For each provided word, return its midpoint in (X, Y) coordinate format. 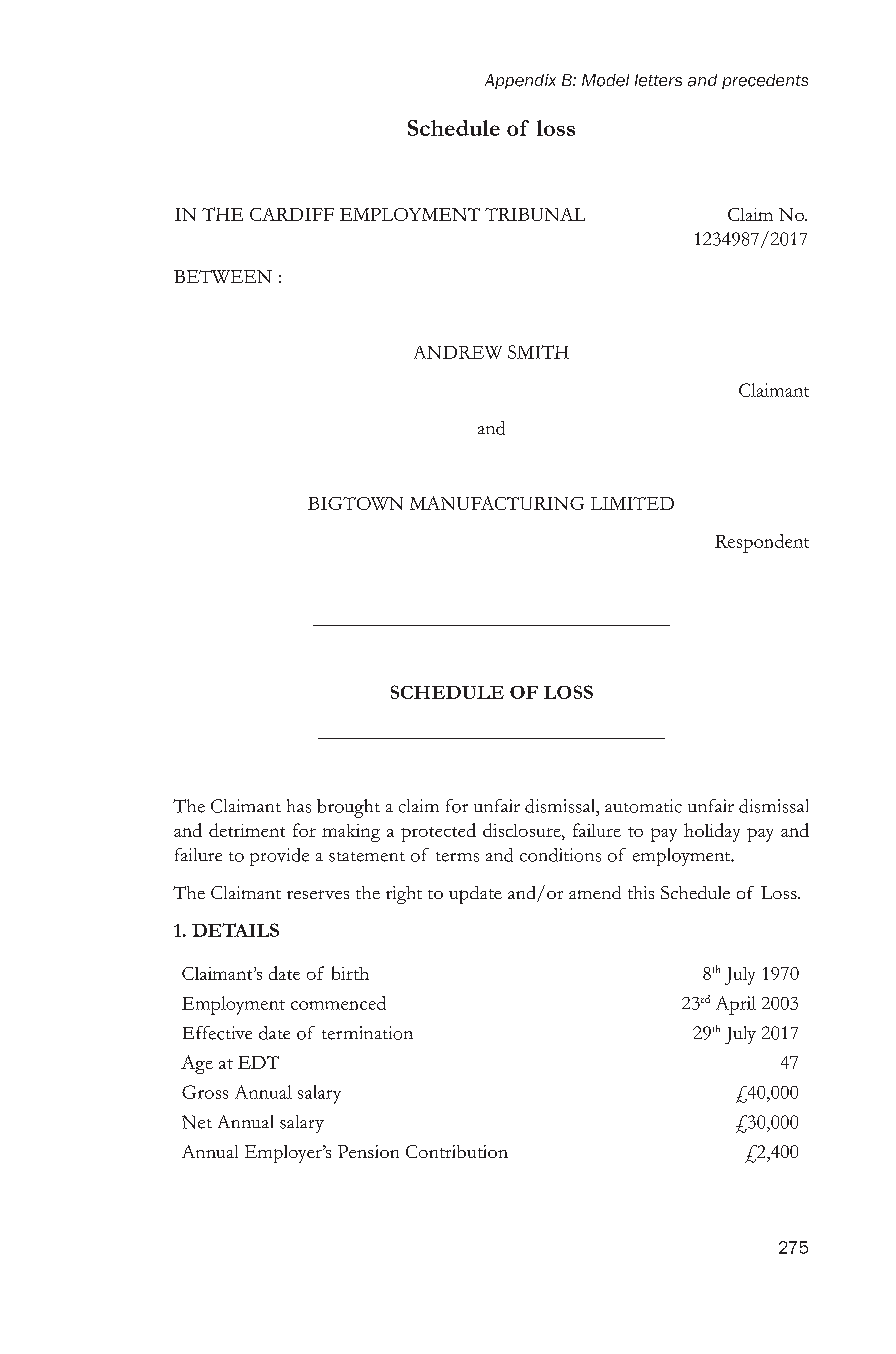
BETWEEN (223, 276)
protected (438, 832)
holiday (712, 832)
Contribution (457, 1151)
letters (658, 80)
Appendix (520, 81)
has (299, 806)
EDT (258, 1062)
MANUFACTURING (497, 503)
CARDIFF (292, 214)
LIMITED (632, 503)
